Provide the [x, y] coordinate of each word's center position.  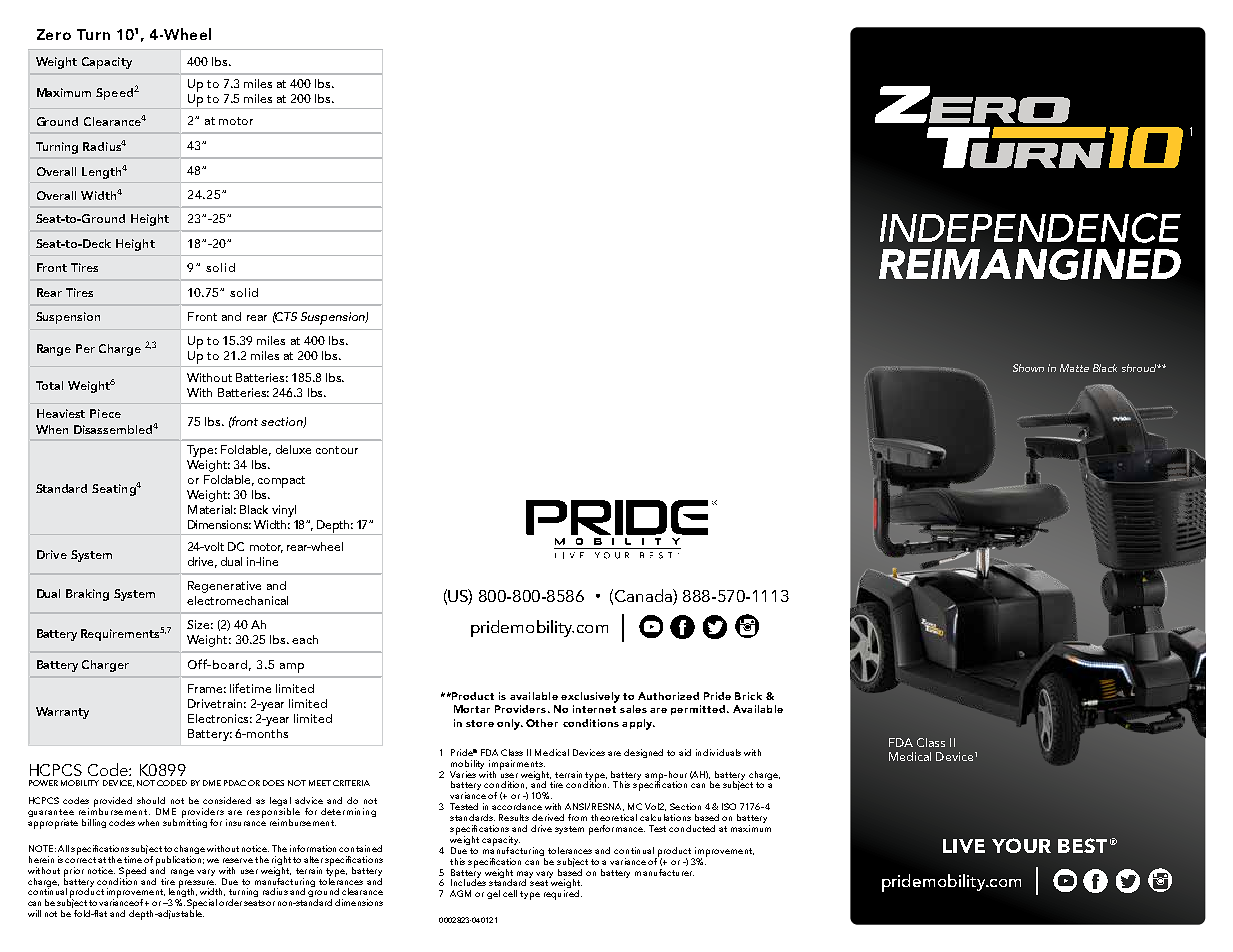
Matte [1074, 368]
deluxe [293, 449]
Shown [1028, 368]
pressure [198, 885]
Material [210, 509]
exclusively [590, 697]
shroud [1140, 368]
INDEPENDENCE [1030, 228]
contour [337, 450]
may [525, 875]
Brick [748, 696]
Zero [54, 34]
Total [49, 385]
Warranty [62, 713]
